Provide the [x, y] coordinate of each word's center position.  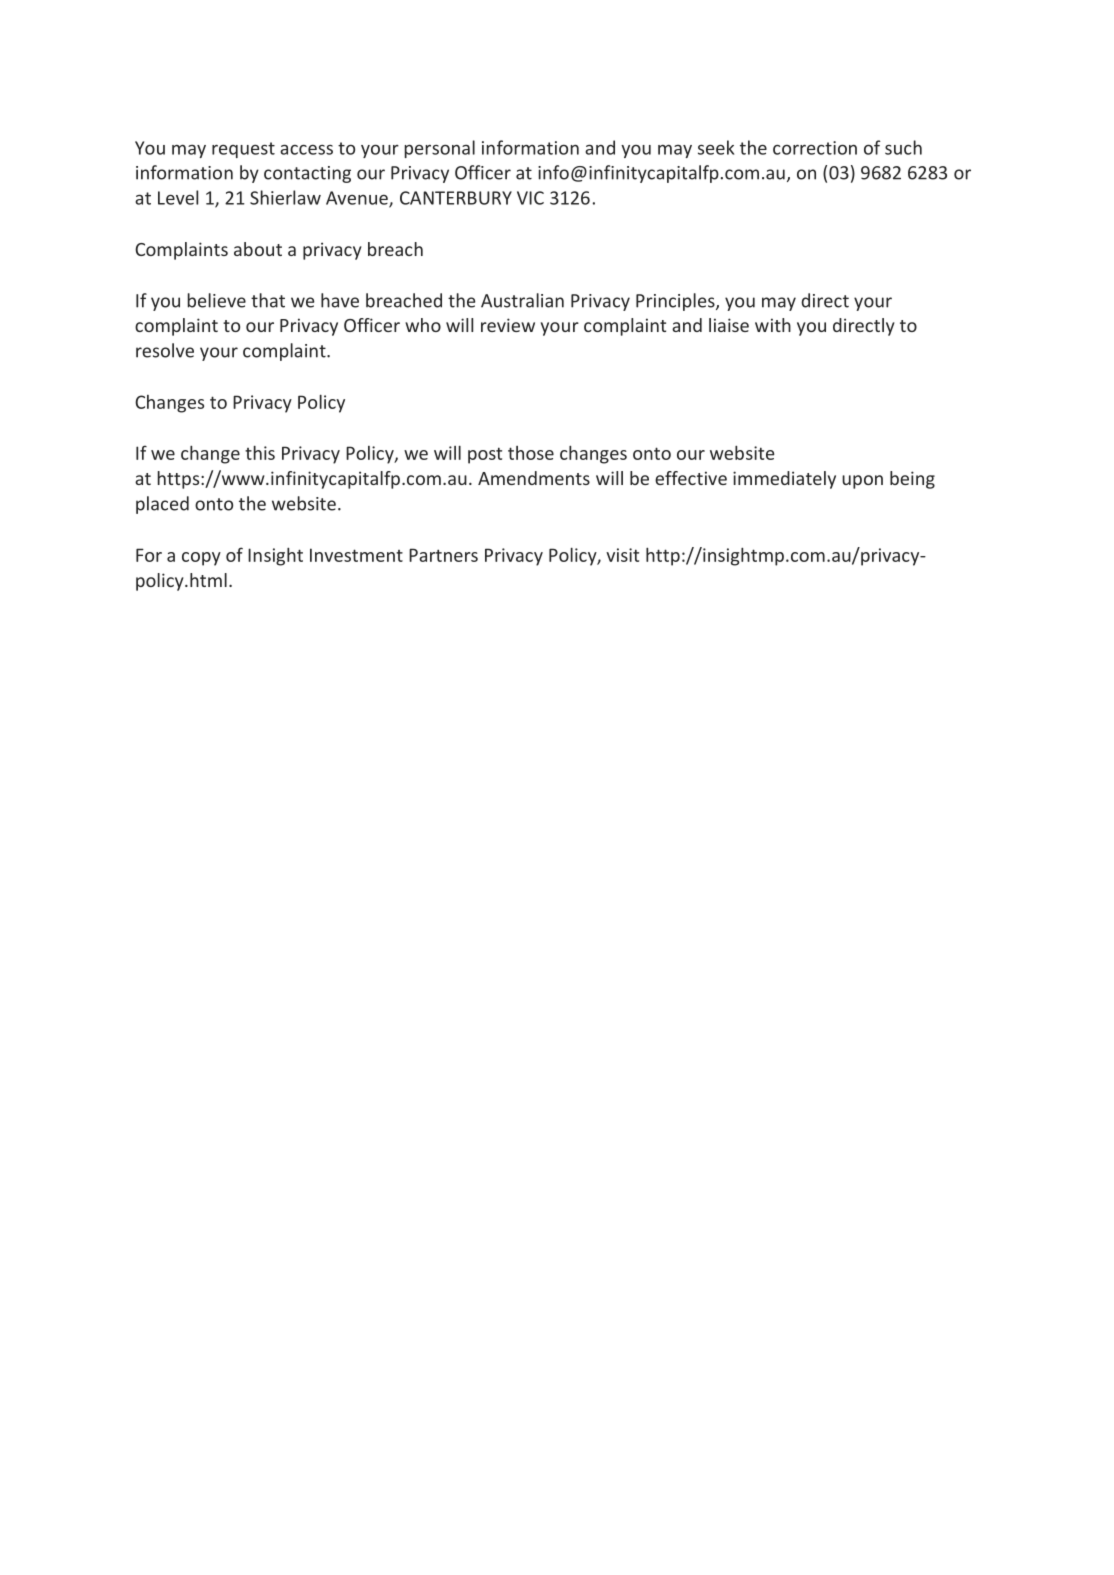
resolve [165, 350]
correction [815, 148]
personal [439, 149]
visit [622, 555]
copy [201, 559]
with [773, 325]
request [243, 150]
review [508, 325]
